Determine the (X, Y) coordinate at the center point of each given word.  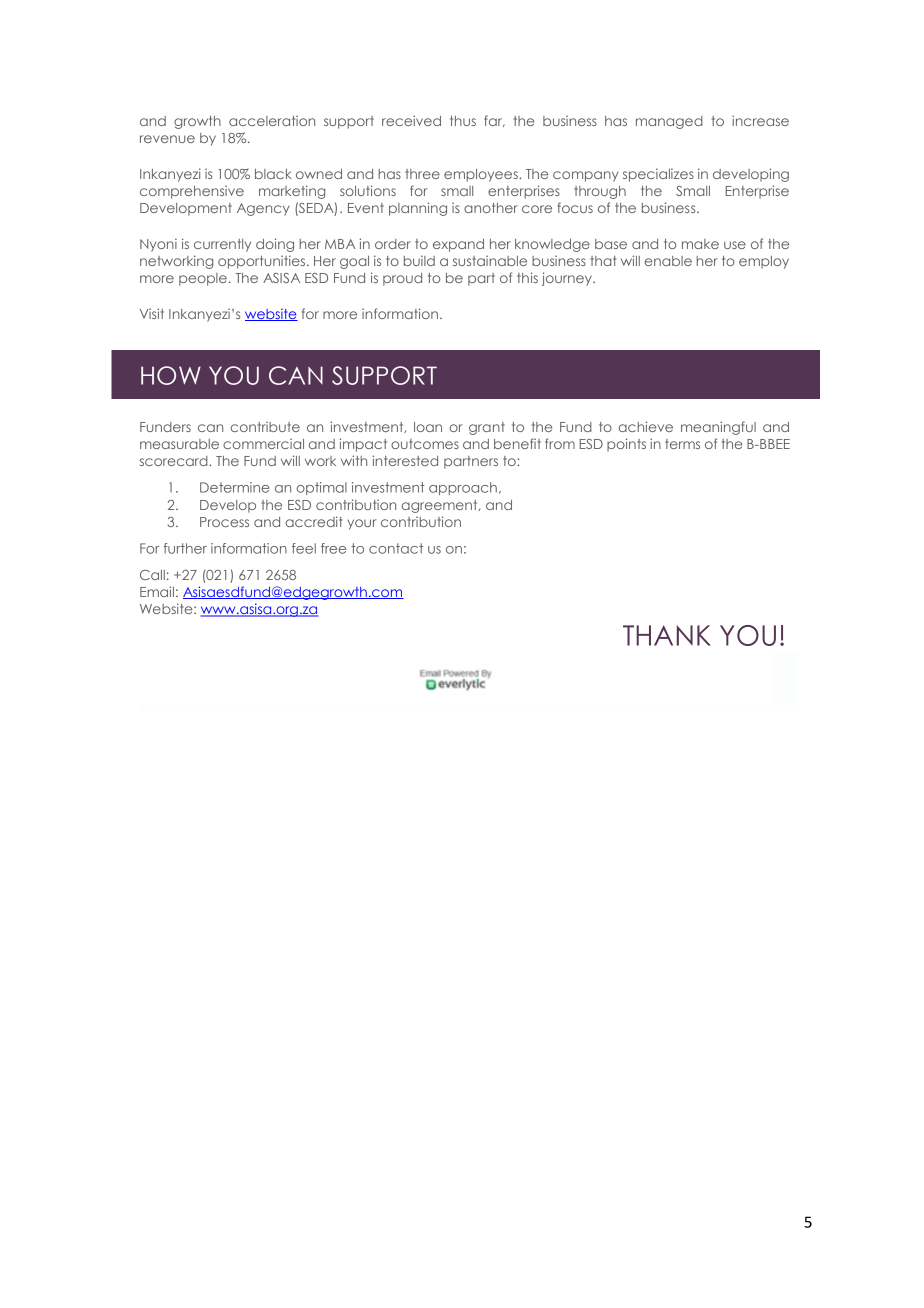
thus (463, 121)
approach (463, 488)
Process (224, 522)
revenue (167, 139)
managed (669, 122)
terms (682, 444)
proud (402, 279)
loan (428, 427)
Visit (152, 313)
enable (668, 261)
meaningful (718, 428)
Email (157, 591)
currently (222, 245)
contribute (265, 427)
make (700, 244)
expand (458, 245)
